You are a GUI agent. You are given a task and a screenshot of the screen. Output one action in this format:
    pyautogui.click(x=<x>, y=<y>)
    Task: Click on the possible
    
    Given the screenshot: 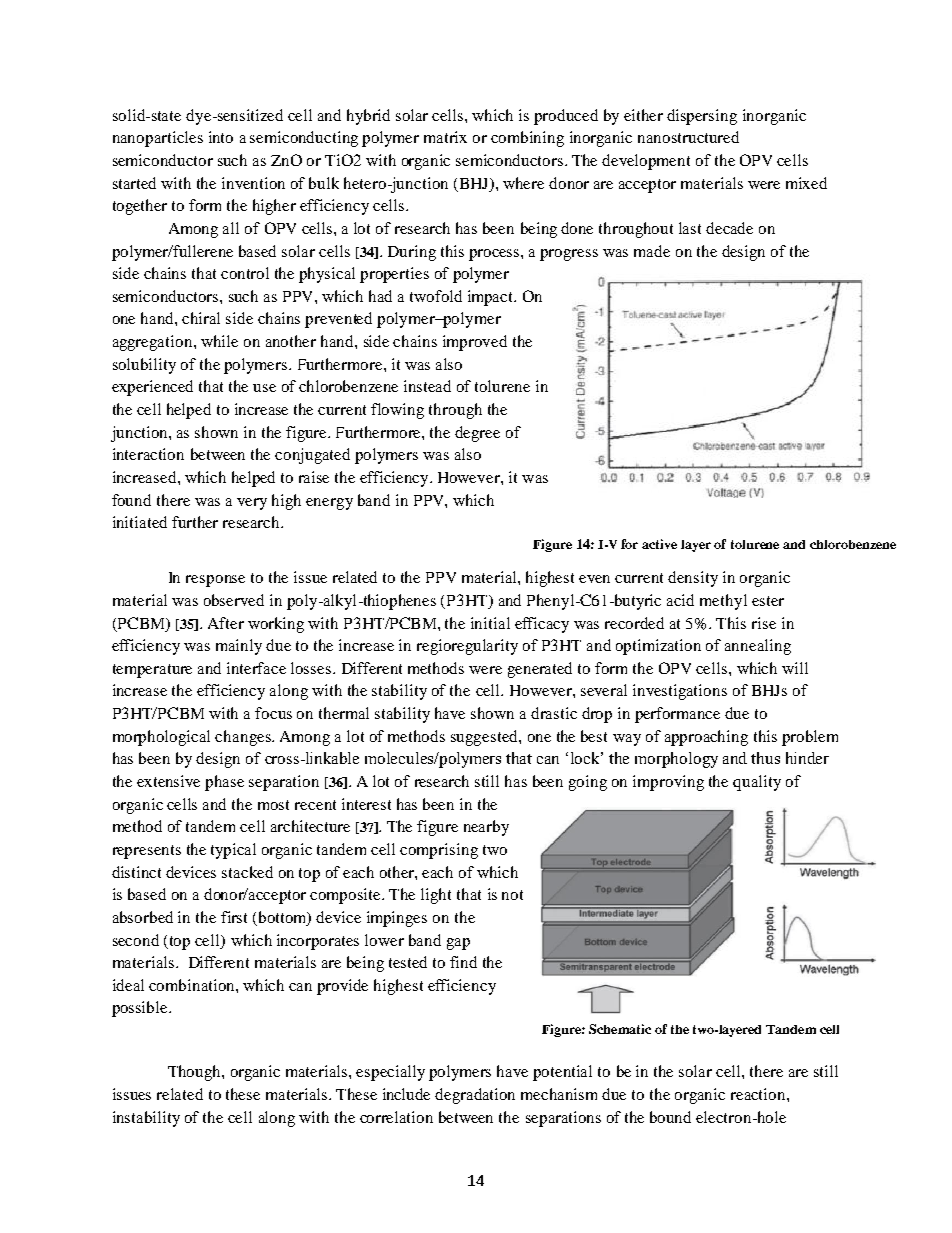 What is the action you would take?
    pyautogui.click(x=141, y=1009)
